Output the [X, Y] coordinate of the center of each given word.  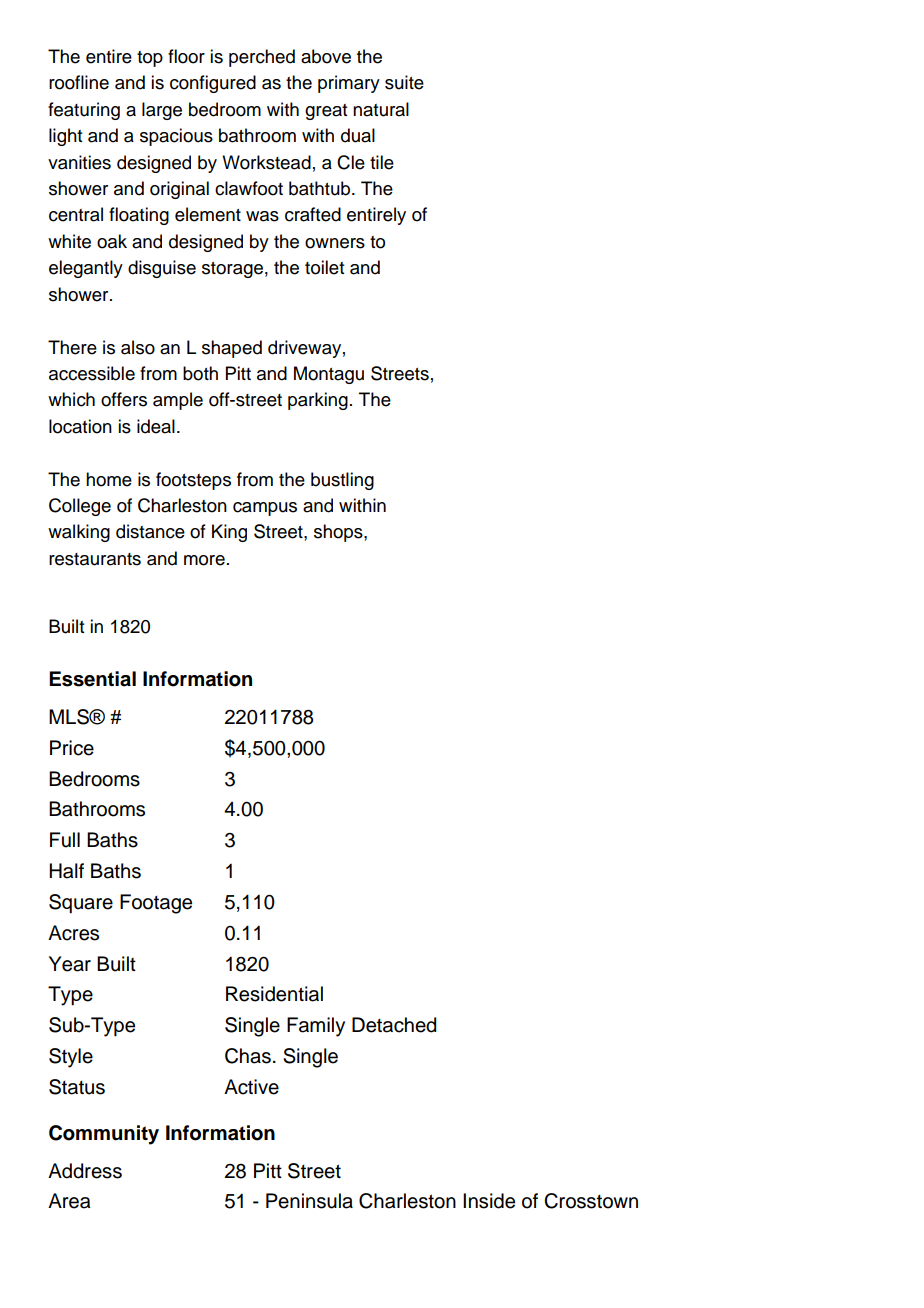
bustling [342, 481]
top [150, 59]
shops [339, 533]
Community [104, 1135]
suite [404, 82]
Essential [92, 679]
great [326, 112]
